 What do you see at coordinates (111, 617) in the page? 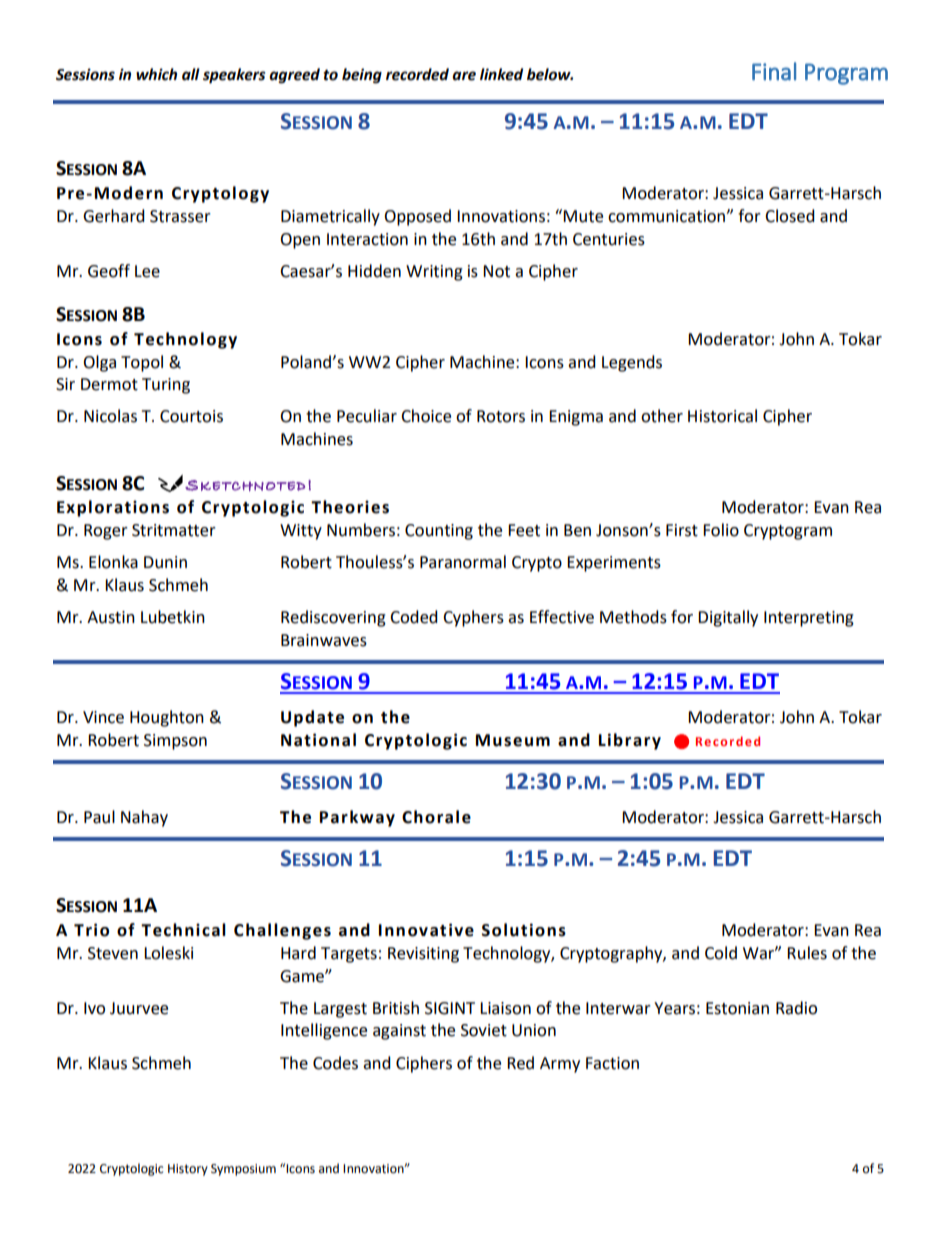
I see `Austin` at bounding box center [111, 617].
